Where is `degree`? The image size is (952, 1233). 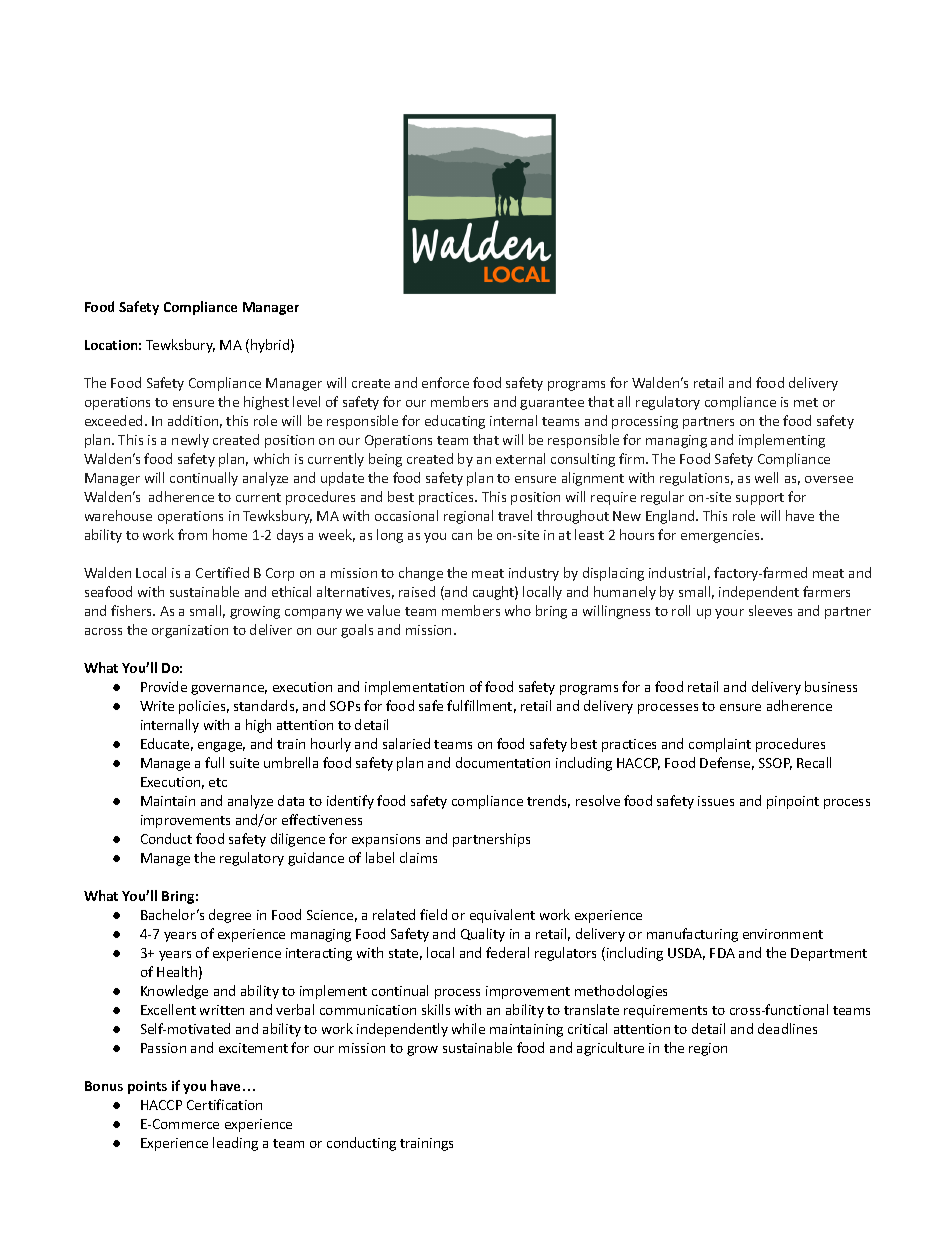 degree is located at coordinates (230, 916).
